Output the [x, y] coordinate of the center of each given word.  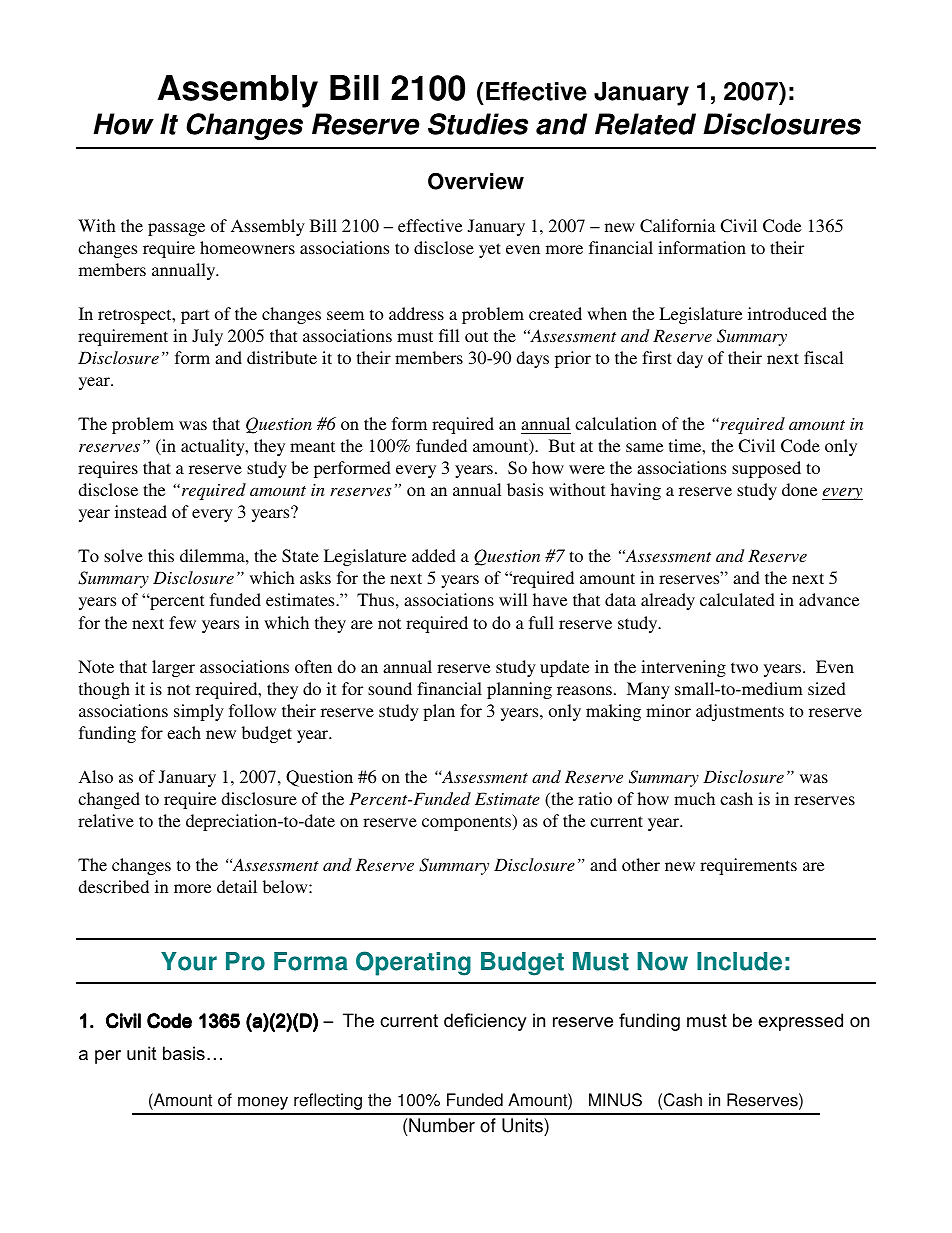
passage [176, 229]
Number [442, 1125]
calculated [737, 599]
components [468, 822]
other [641, 864]
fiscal [823, 357]
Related [645, 124]
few [182, 622]
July [207, 337]
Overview [476, 181]
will [513, 599]
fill [449, 335]
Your [189, 961]
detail [237, 886]
